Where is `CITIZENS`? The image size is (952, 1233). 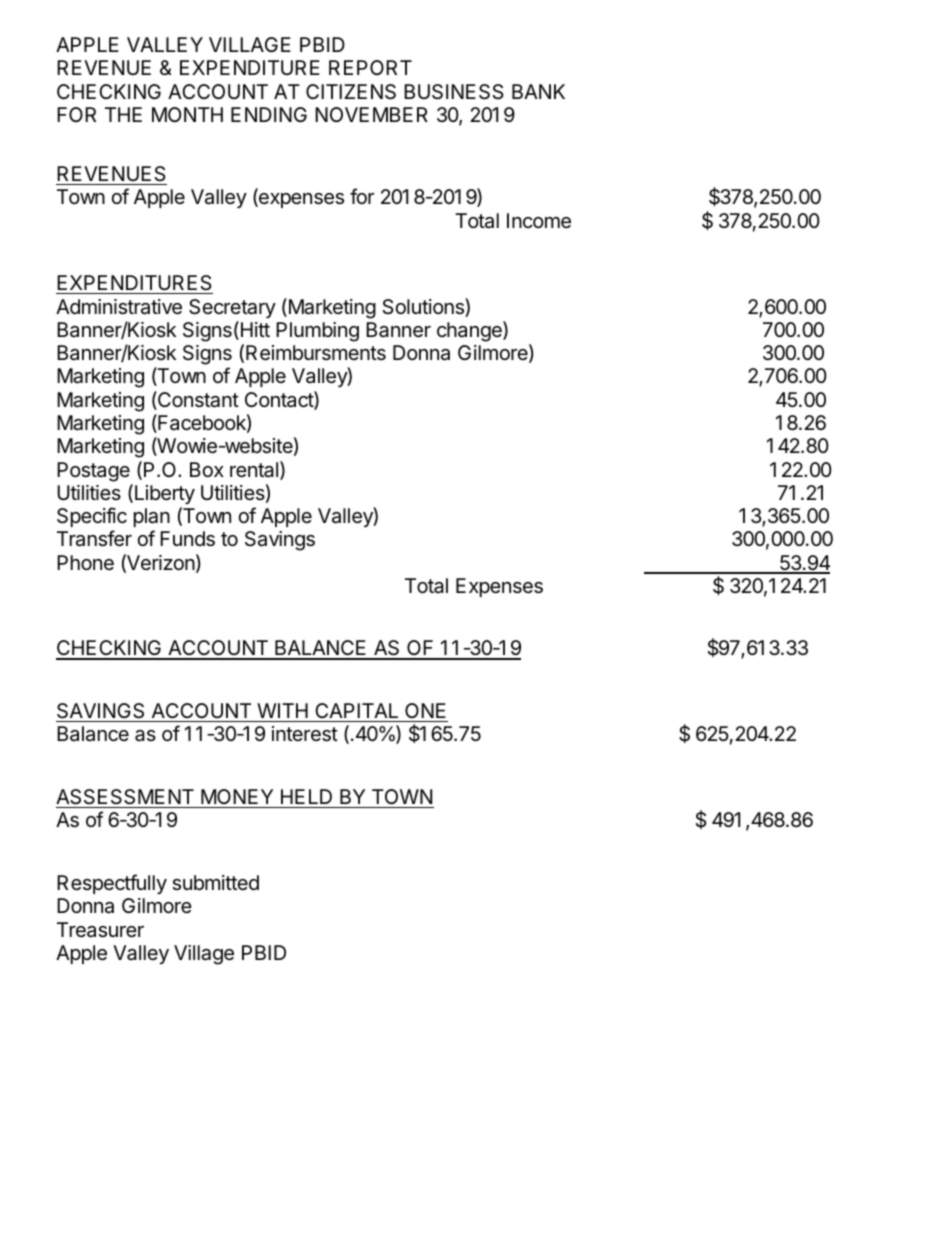 CITIZENS is located at coordinates (351, 92).
